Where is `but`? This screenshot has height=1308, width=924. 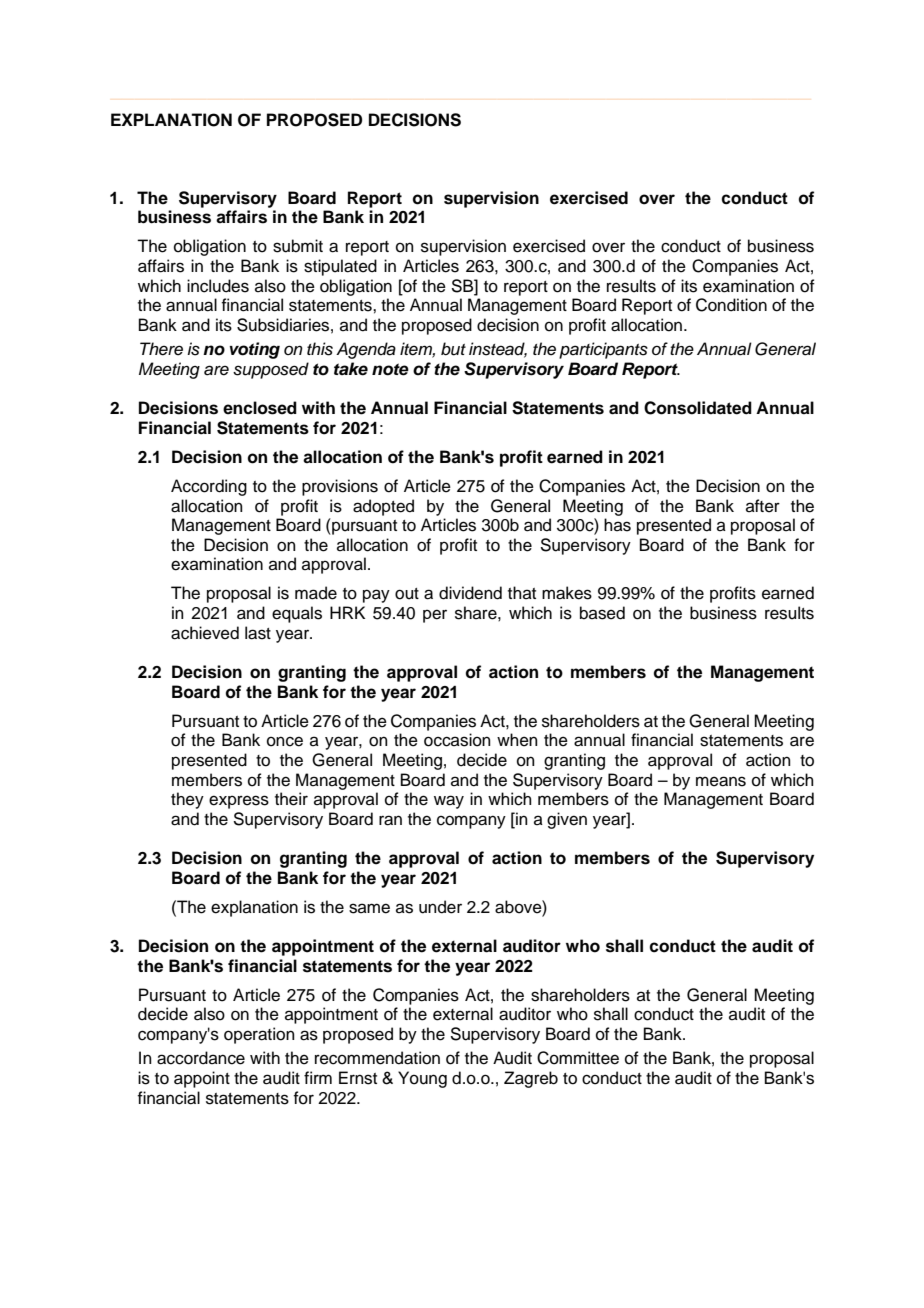 but is located at coordinates (453, 349).
